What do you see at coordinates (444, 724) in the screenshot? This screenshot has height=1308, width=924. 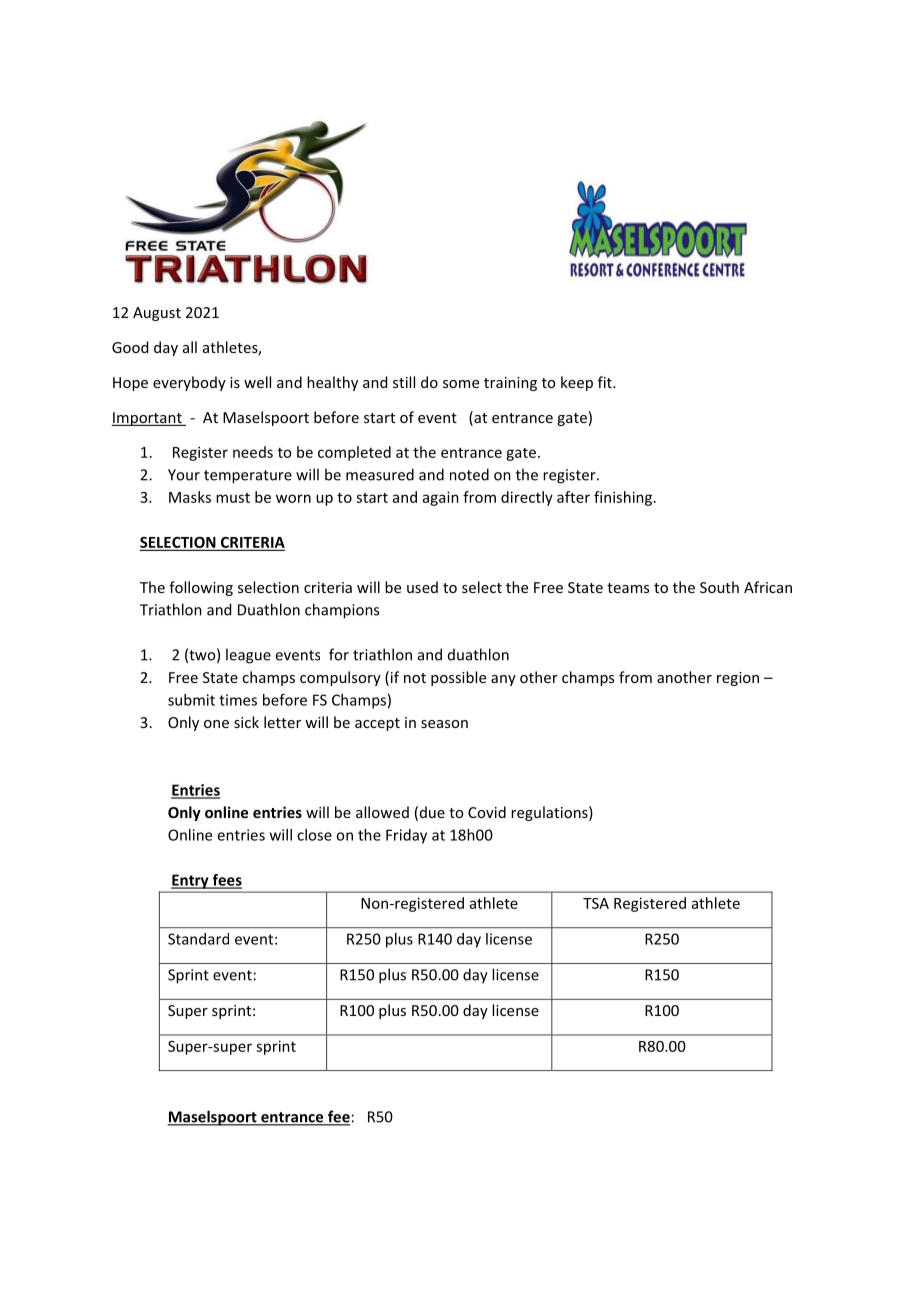 I see `season` at bounding box center [444, 724].
